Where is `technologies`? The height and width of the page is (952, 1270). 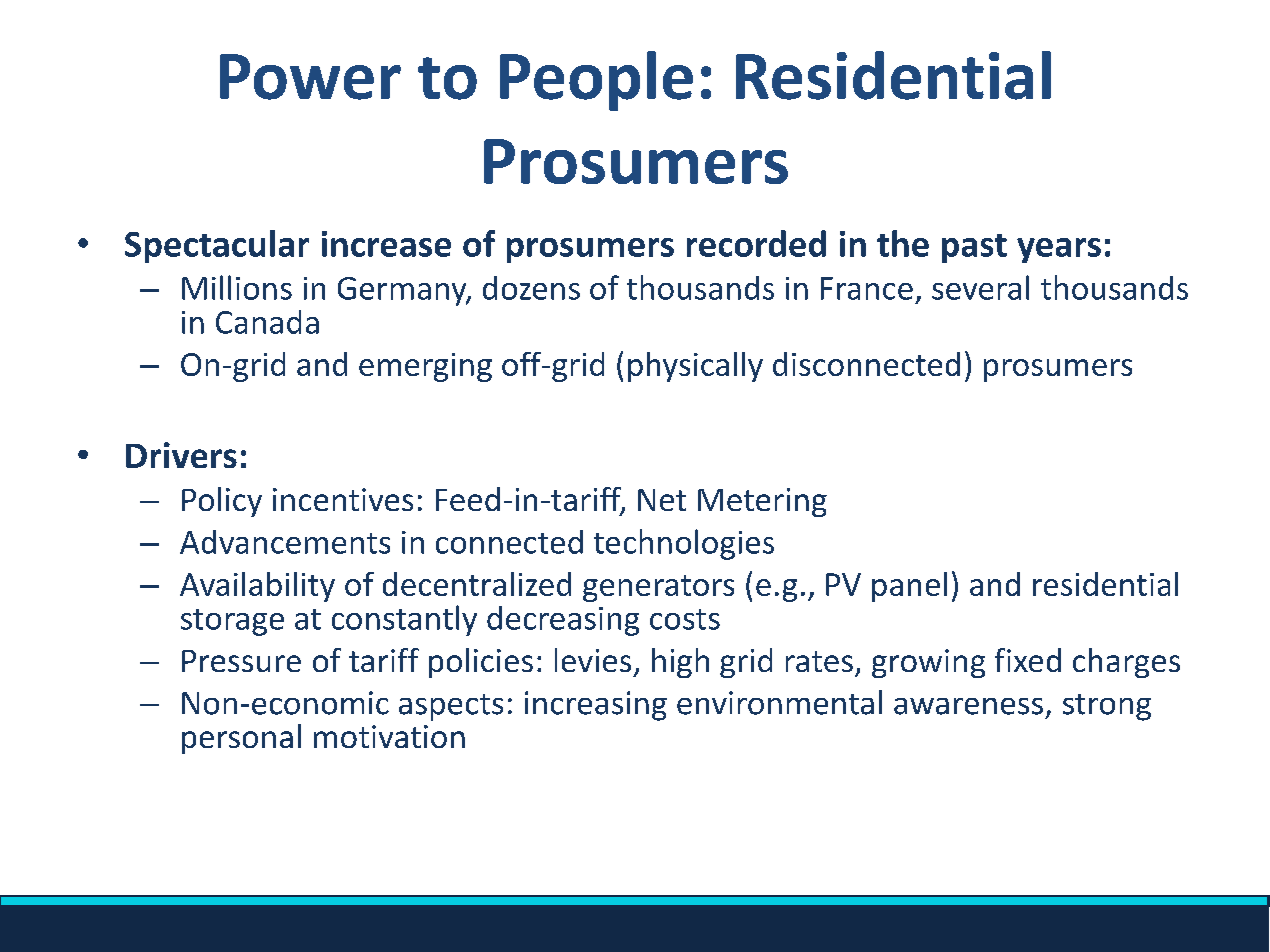
technologies is located at coordinates (684, 544).
